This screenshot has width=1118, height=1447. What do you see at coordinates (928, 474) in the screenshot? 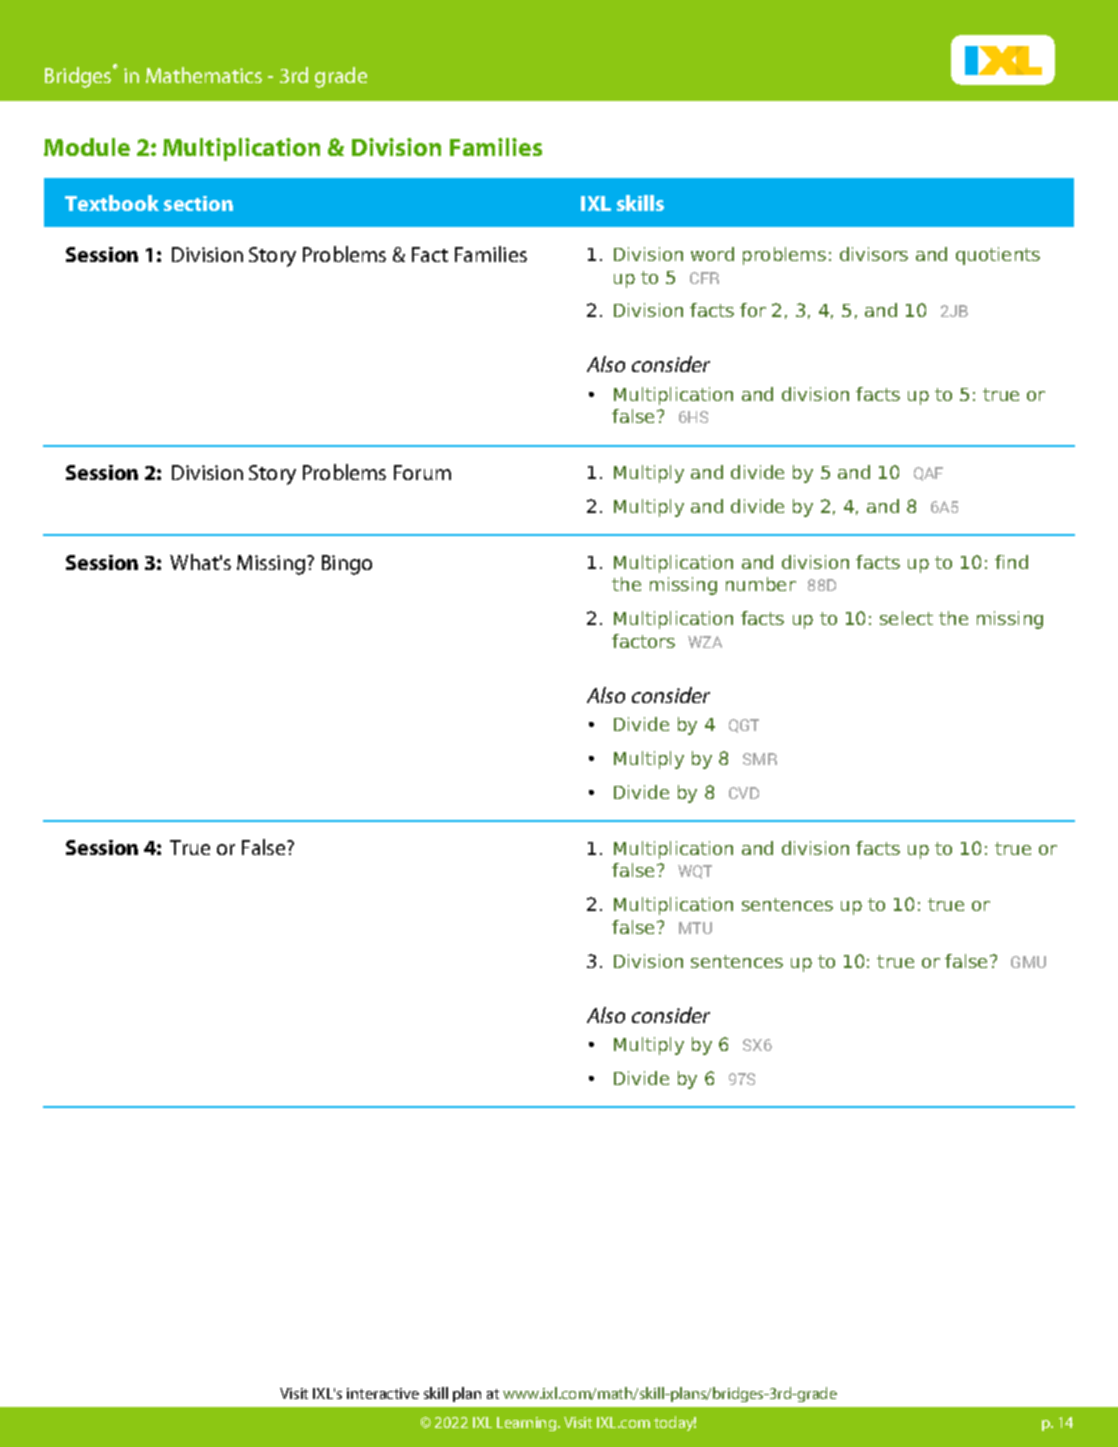
I see `QAF` at bounding box center [928, 474].
